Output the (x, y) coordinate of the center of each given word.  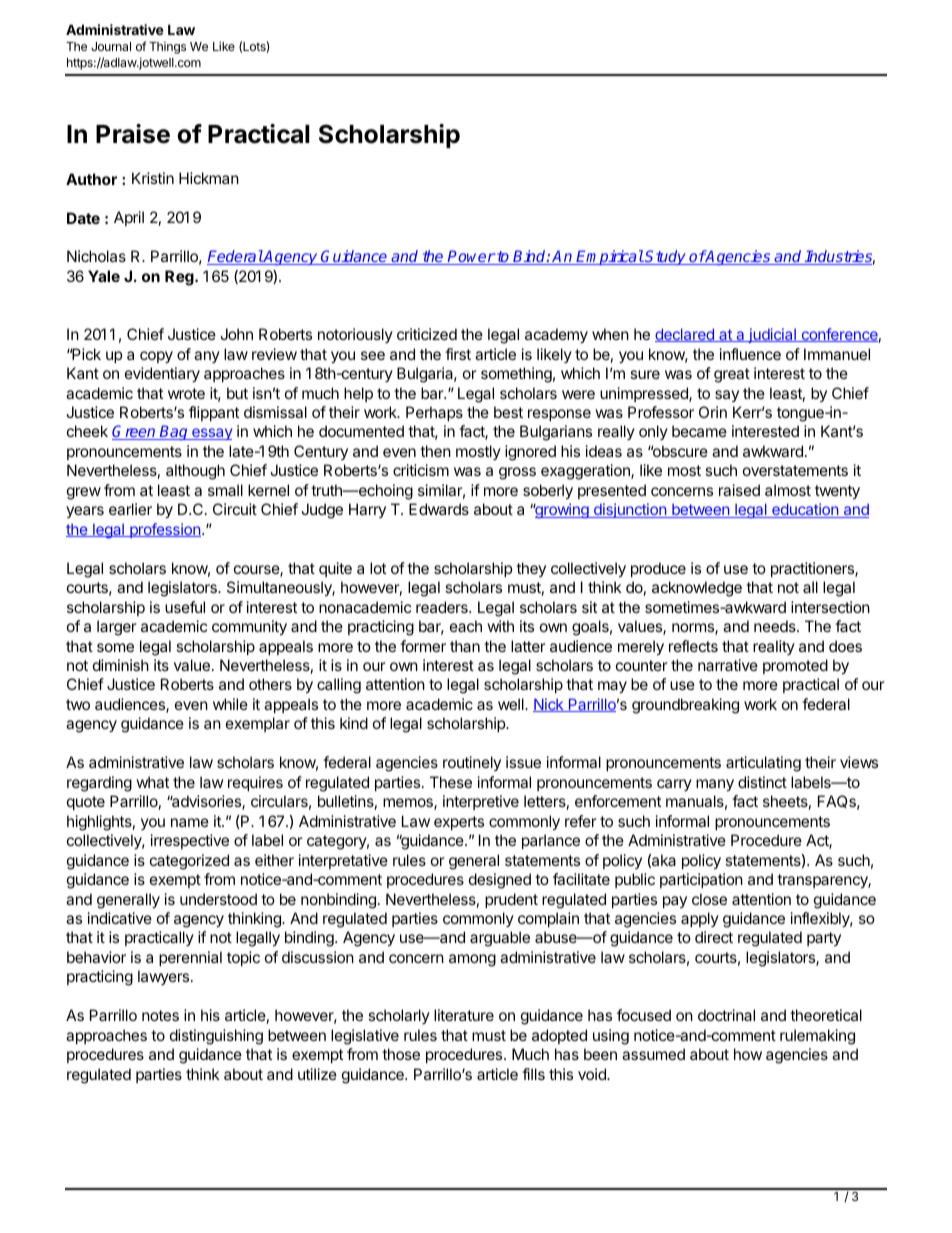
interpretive (481, 802)
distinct (762, 782)
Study (665, 257)
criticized (427, 334)
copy (156, 357)
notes (160, 1015)
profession (164, 530)
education (805, 510)
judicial (772, 335)
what (152, 782)
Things (167, 48)
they (531, 569)
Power (471, 257)
